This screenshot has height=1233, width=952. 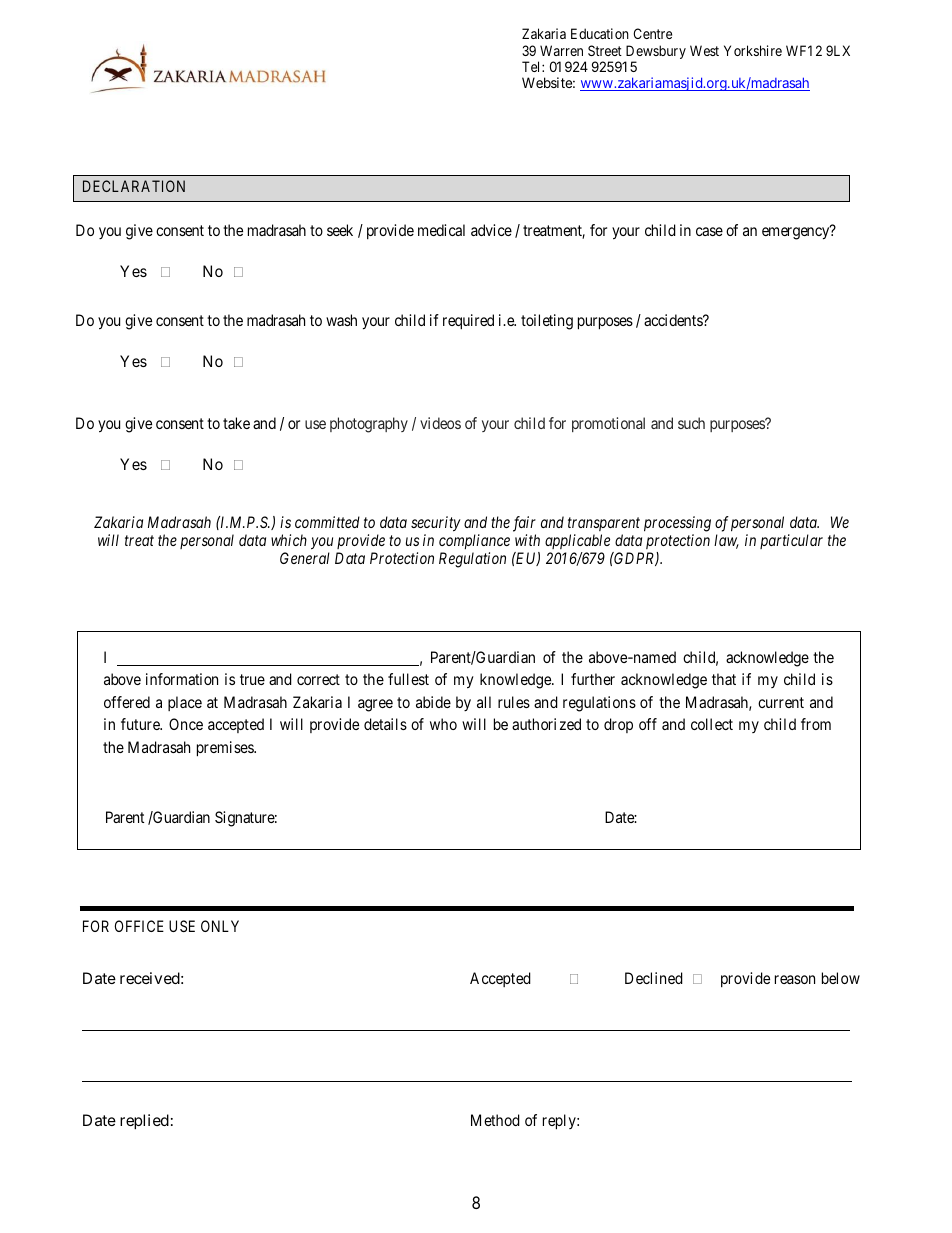 What do you see at coordinates (144, 1122) in the screenshot?
I see `replied` at bounding box center [144, 1122].
